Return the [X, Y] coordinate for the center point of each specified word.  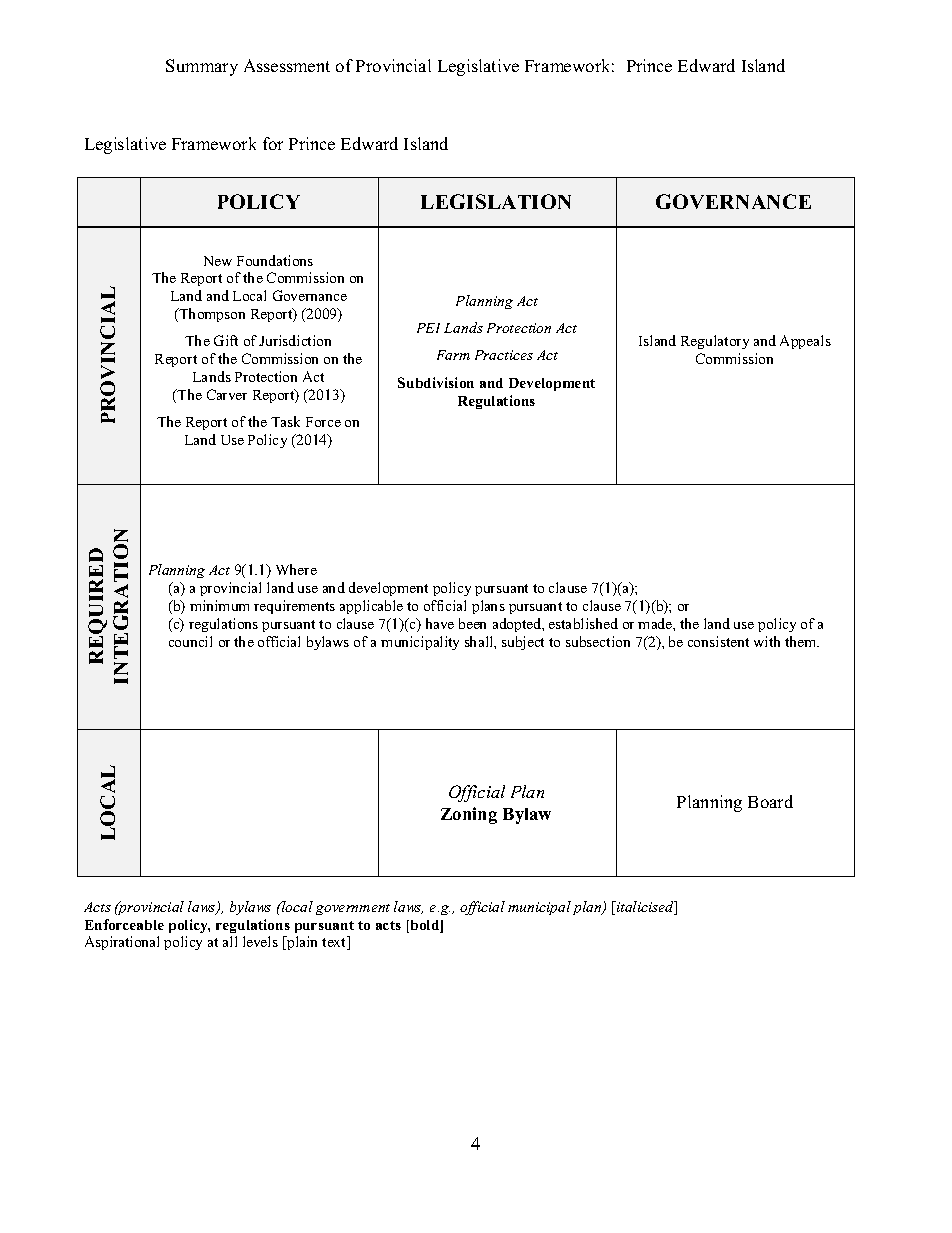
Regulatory [715, 342]
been [472, 623]
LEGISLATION [496, 201]
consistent [718, 641]
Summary [202, 67]
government [353, 909]
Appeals [805, 342]
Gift [226, 340]
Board [770, 801]
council [190, 641]
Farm [453, 355]
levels [260, 941]
